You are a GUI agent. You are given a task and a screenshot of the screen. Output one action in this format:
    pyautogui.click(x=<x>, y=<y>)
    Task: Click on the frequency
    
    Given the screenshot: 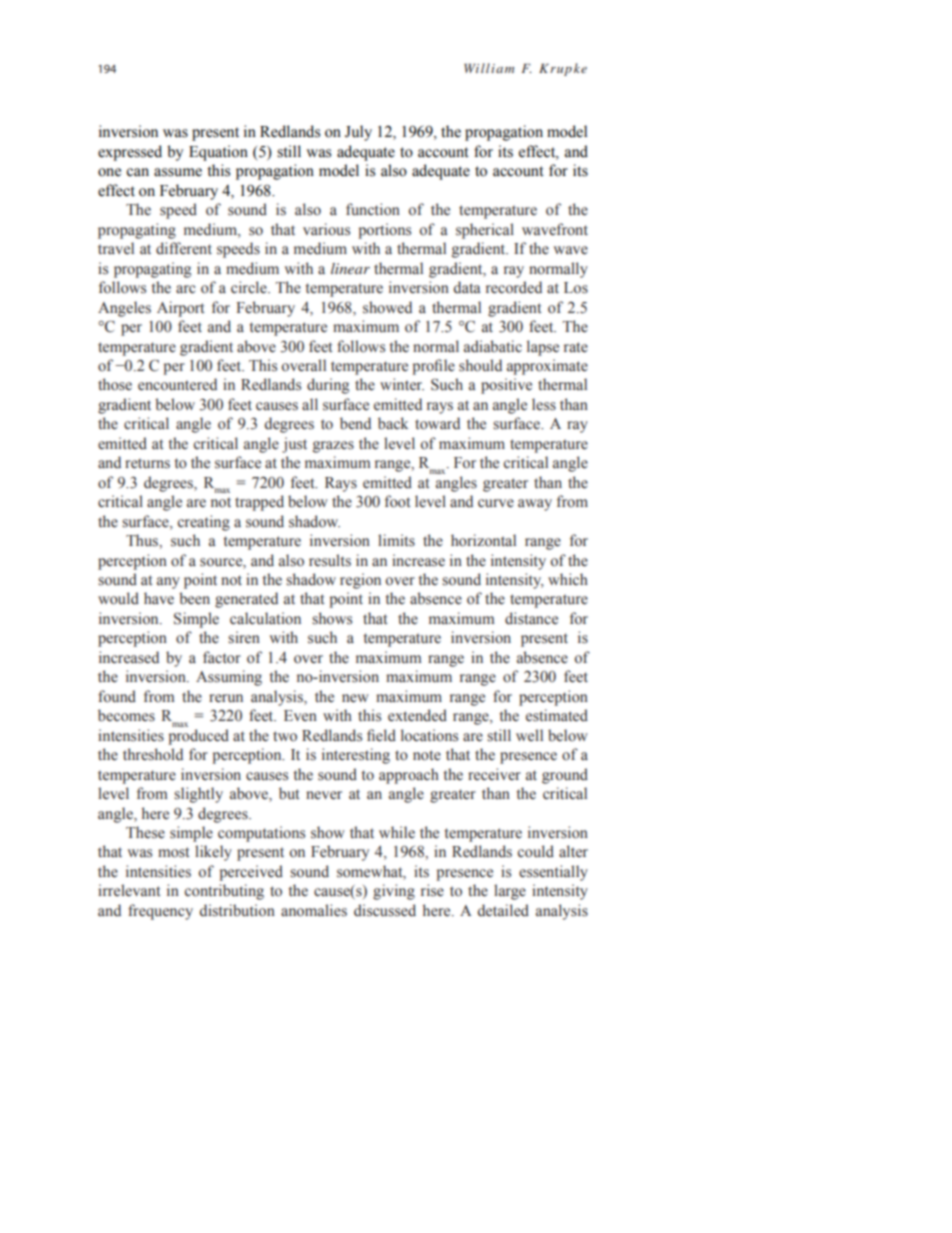 What is the action you would take?
    pyautogui.click(x=160, y=912)
